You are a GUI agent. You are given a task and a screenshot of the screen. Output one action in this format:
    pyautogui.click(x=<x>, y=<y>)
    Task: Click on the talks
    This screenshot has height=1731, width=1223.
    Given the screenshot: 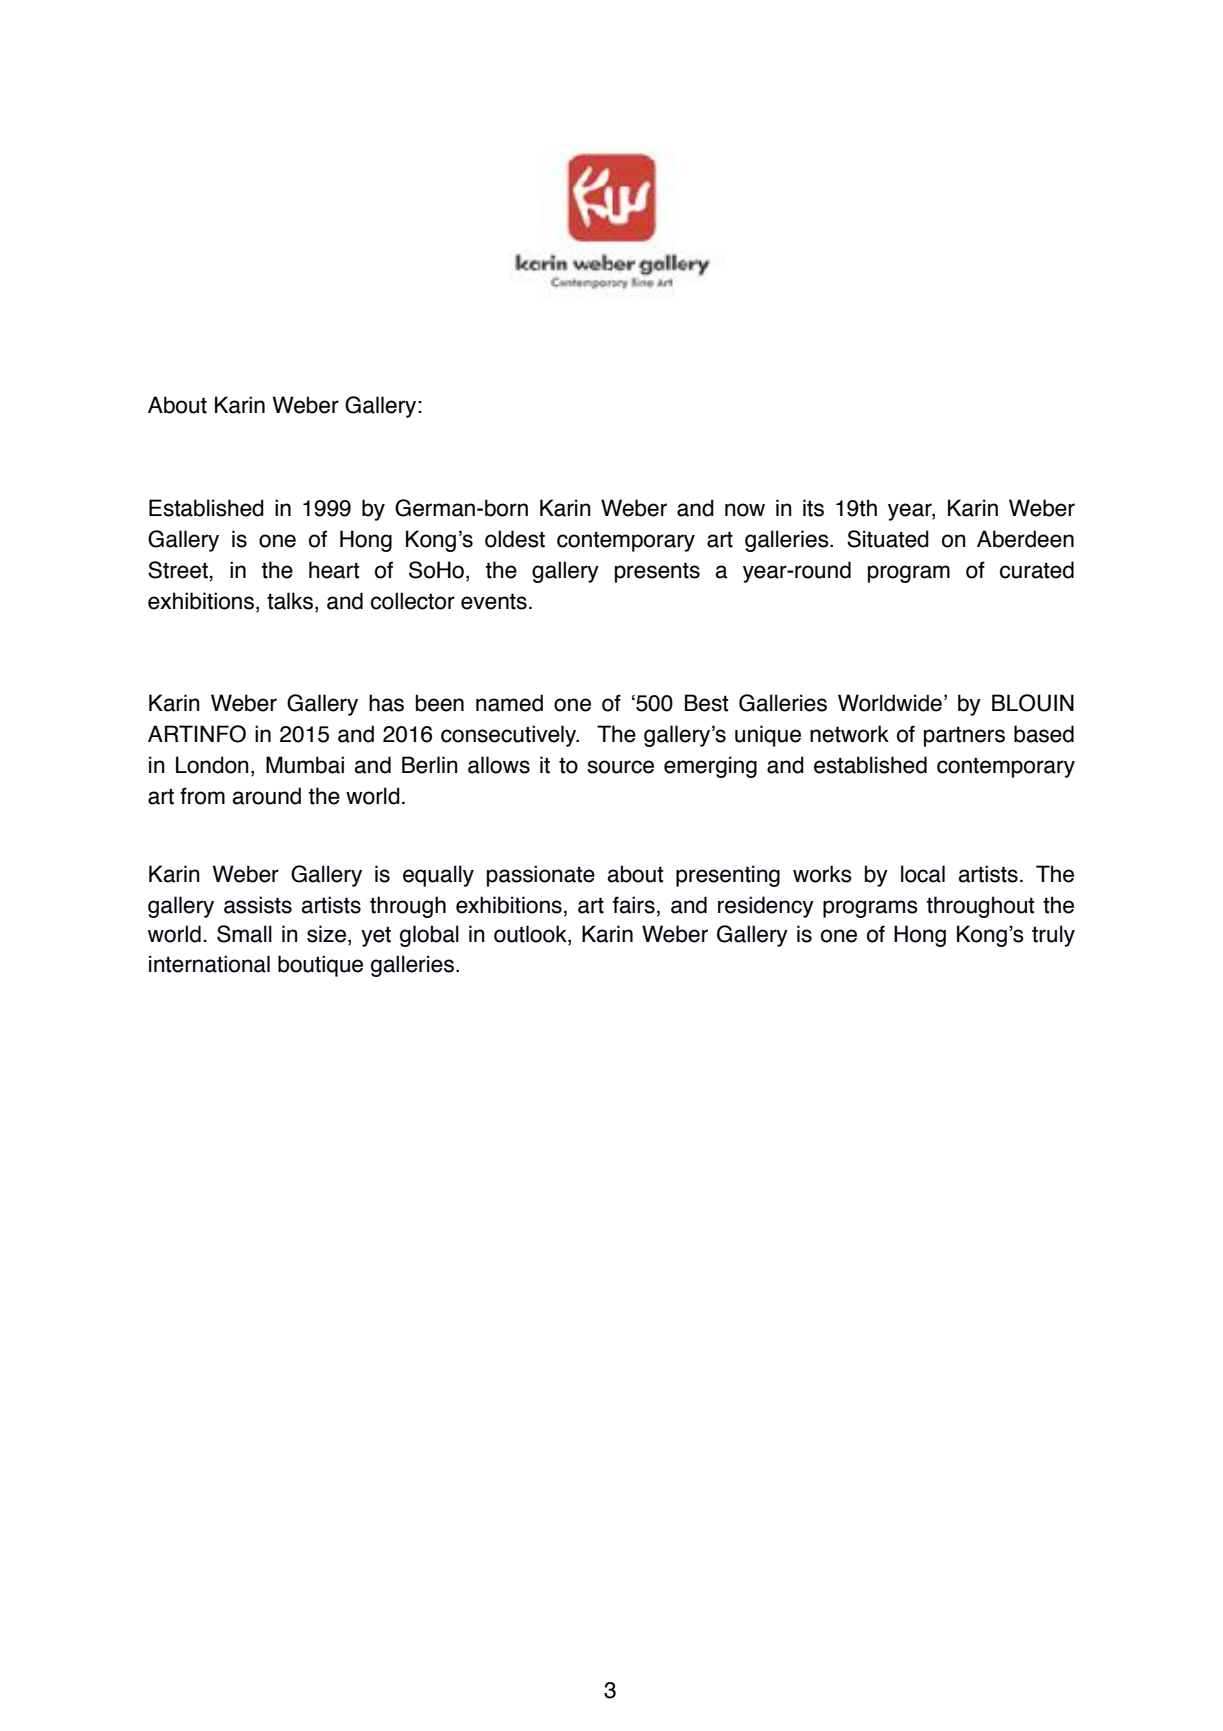 What is the action you would take?
    pyautogui.click(x=291, y=601)
